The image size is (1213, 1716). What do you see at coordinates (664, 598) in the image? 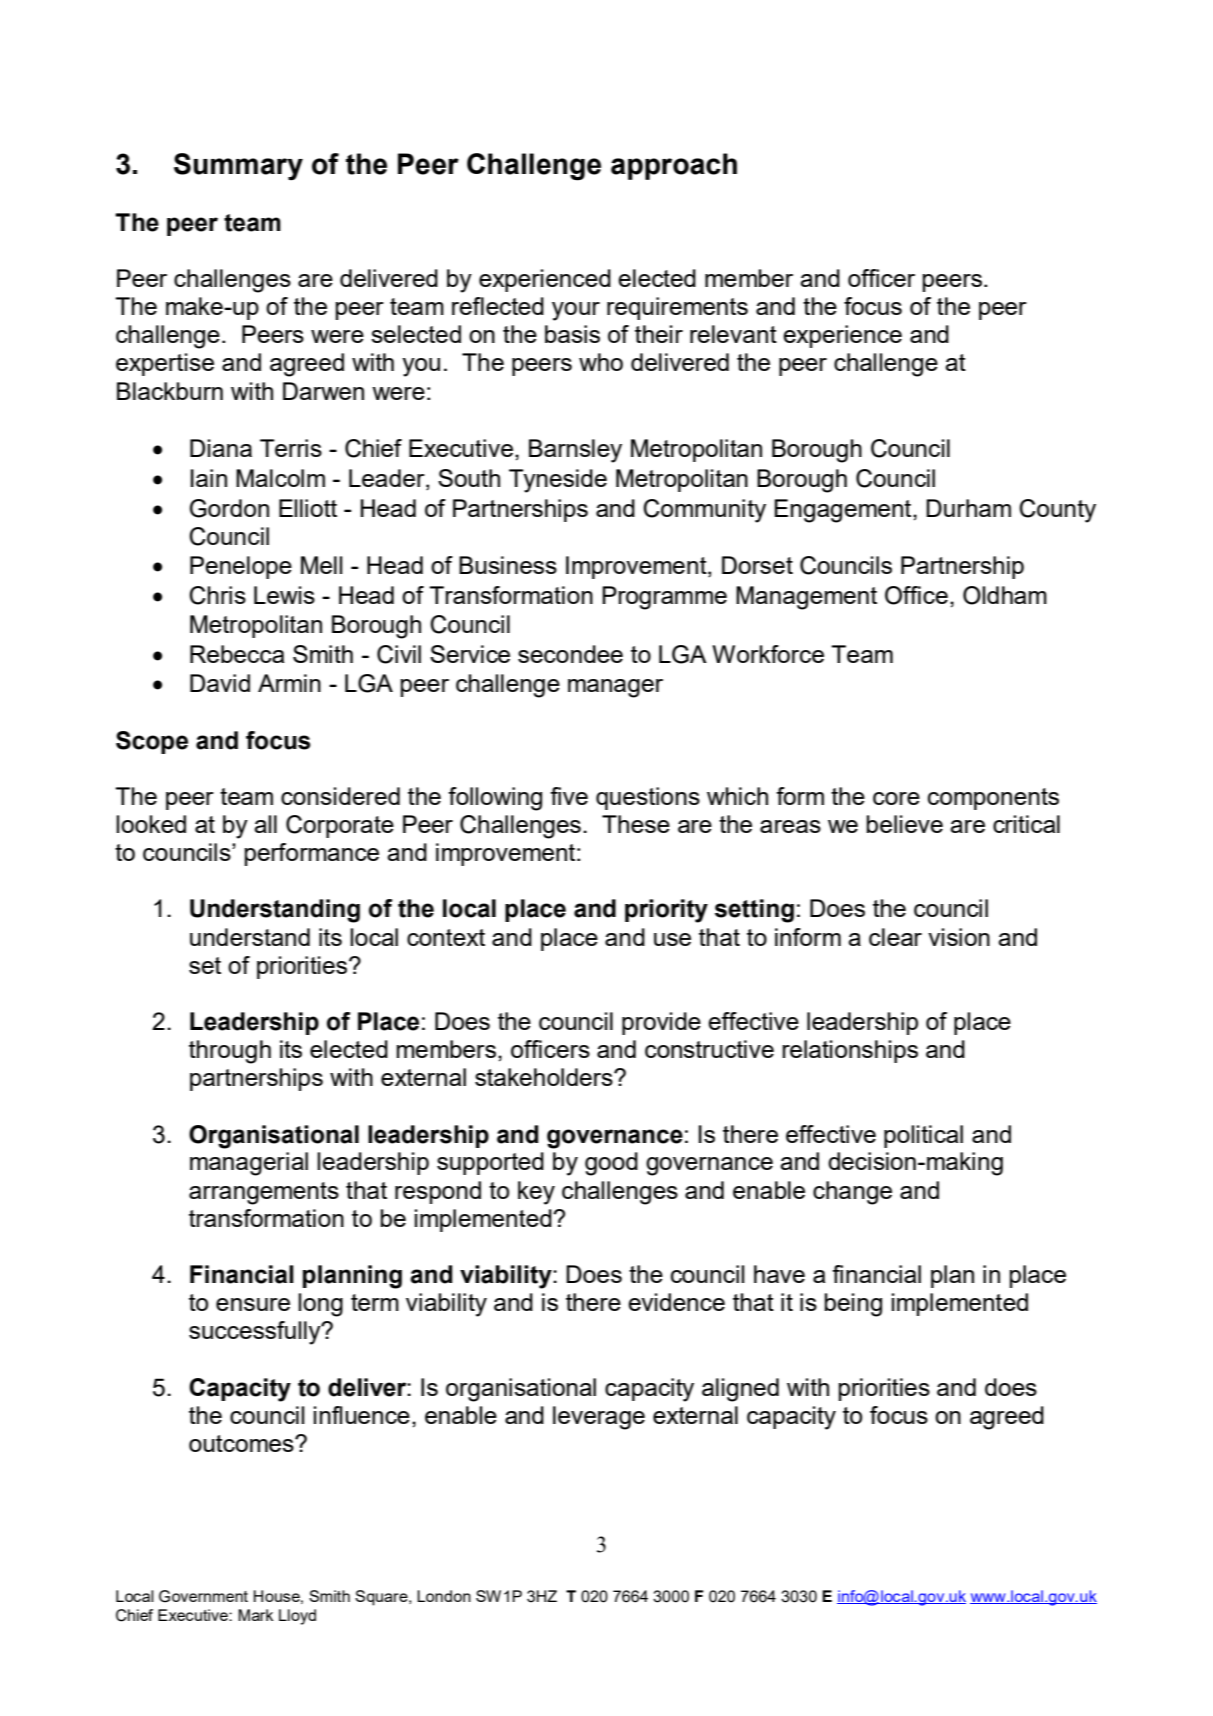
I see `Programme` at bounding box center [664, 598].
